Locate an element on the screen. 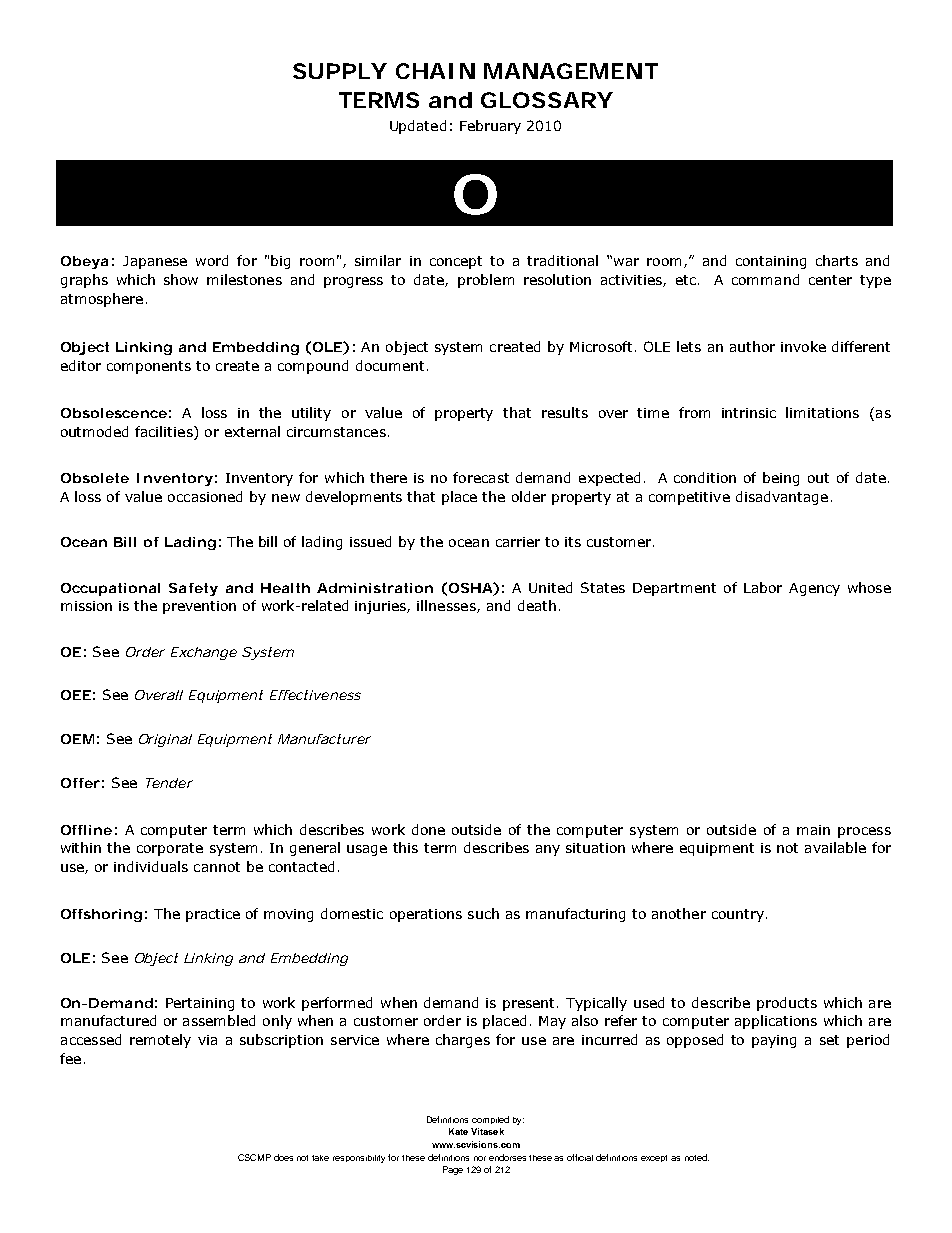 This screenshot has width=952, height=1233. does is located at coordinates (283, 1157).
